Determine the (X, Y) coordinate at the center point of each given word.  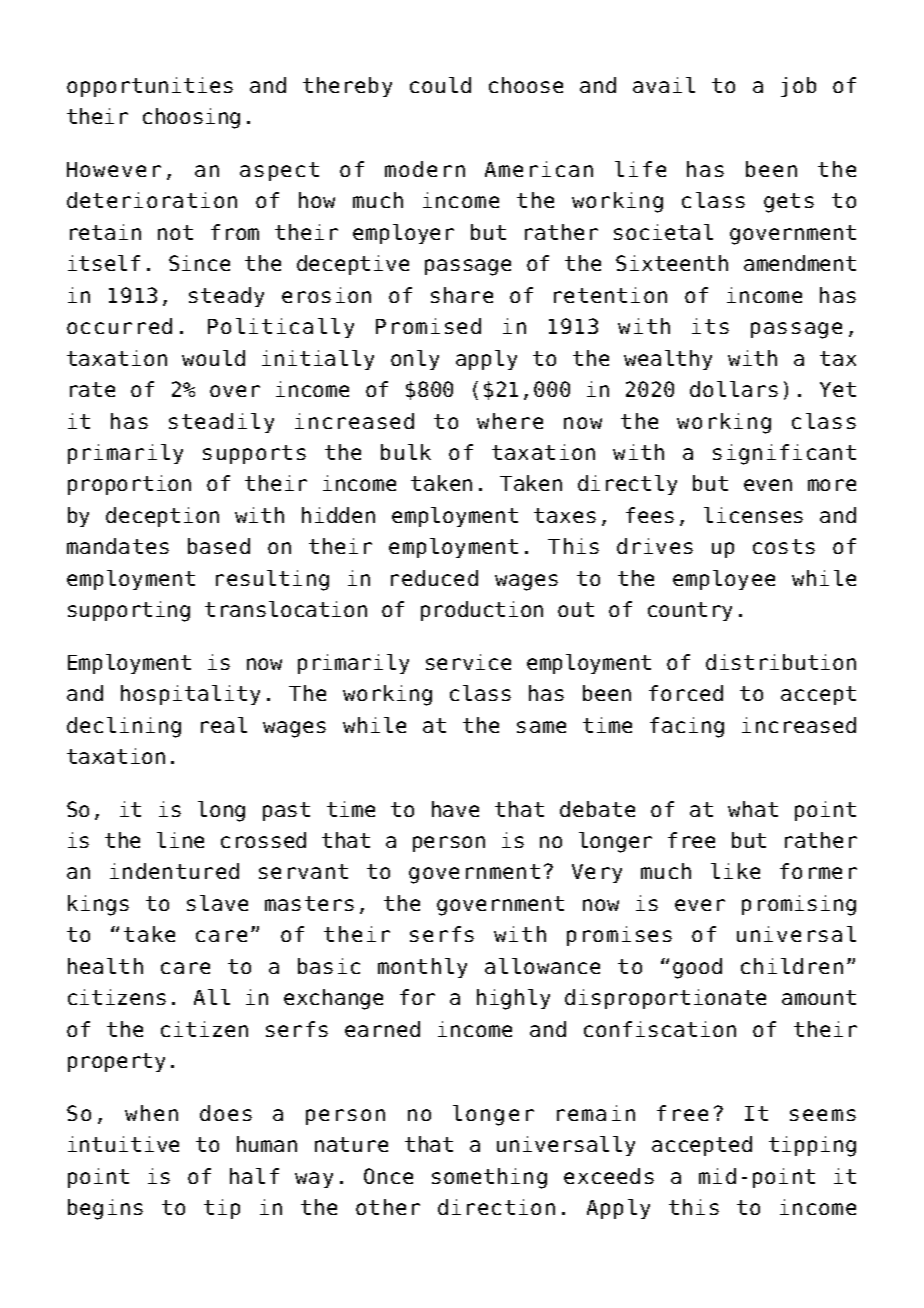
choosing (191, 118)
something (489, 1178)
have (455, 809)
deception (162, 517)
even (768, 485)
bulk (406, 452)
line (180, 840)
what (753, 809)
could (440, 85)
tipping (812, 1146)
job (798, 87)
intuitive (123, 1144)
